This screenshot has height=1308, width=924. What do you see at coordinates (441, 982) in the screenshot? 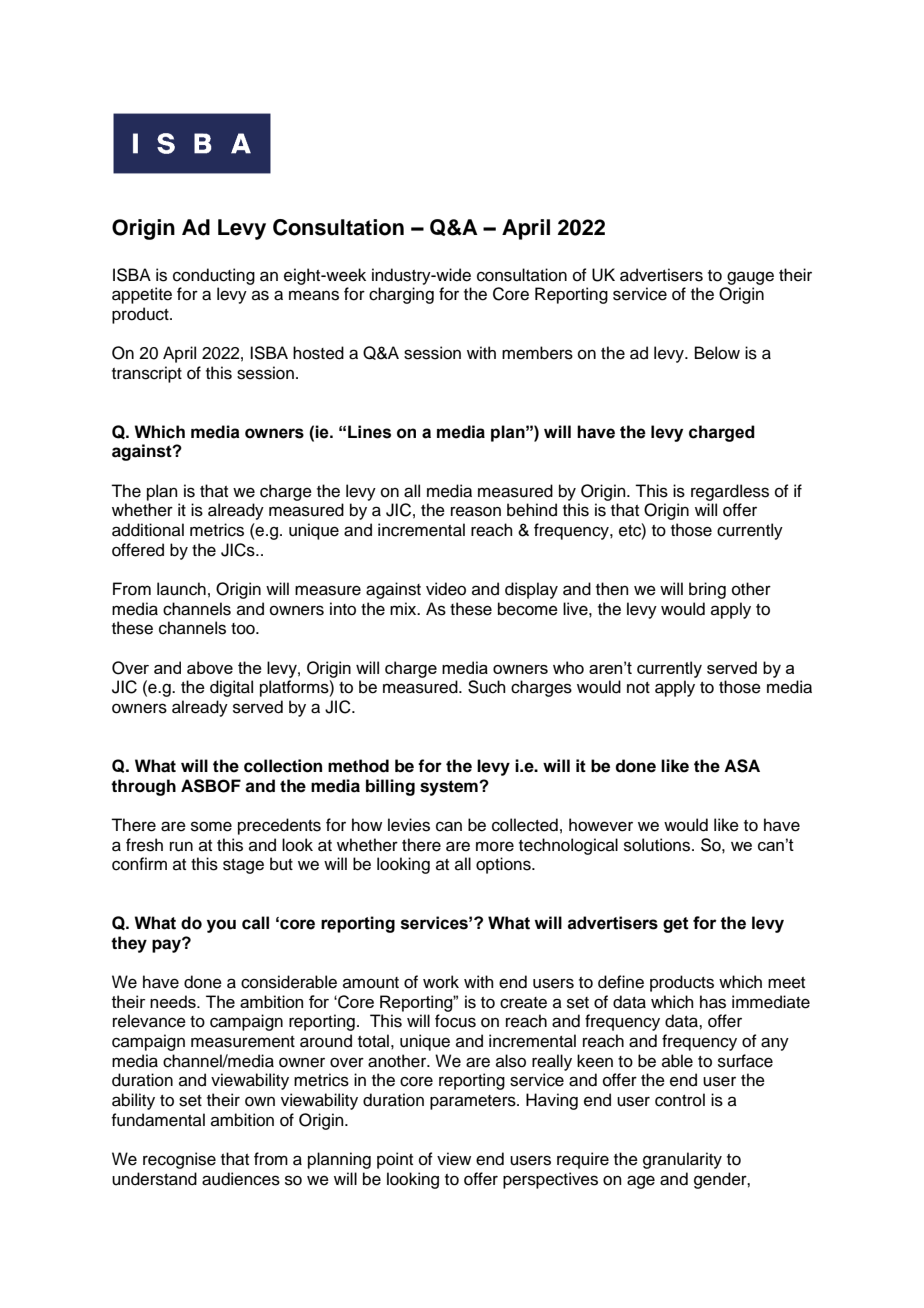
I see `work` at bounding box center [441, 982].
